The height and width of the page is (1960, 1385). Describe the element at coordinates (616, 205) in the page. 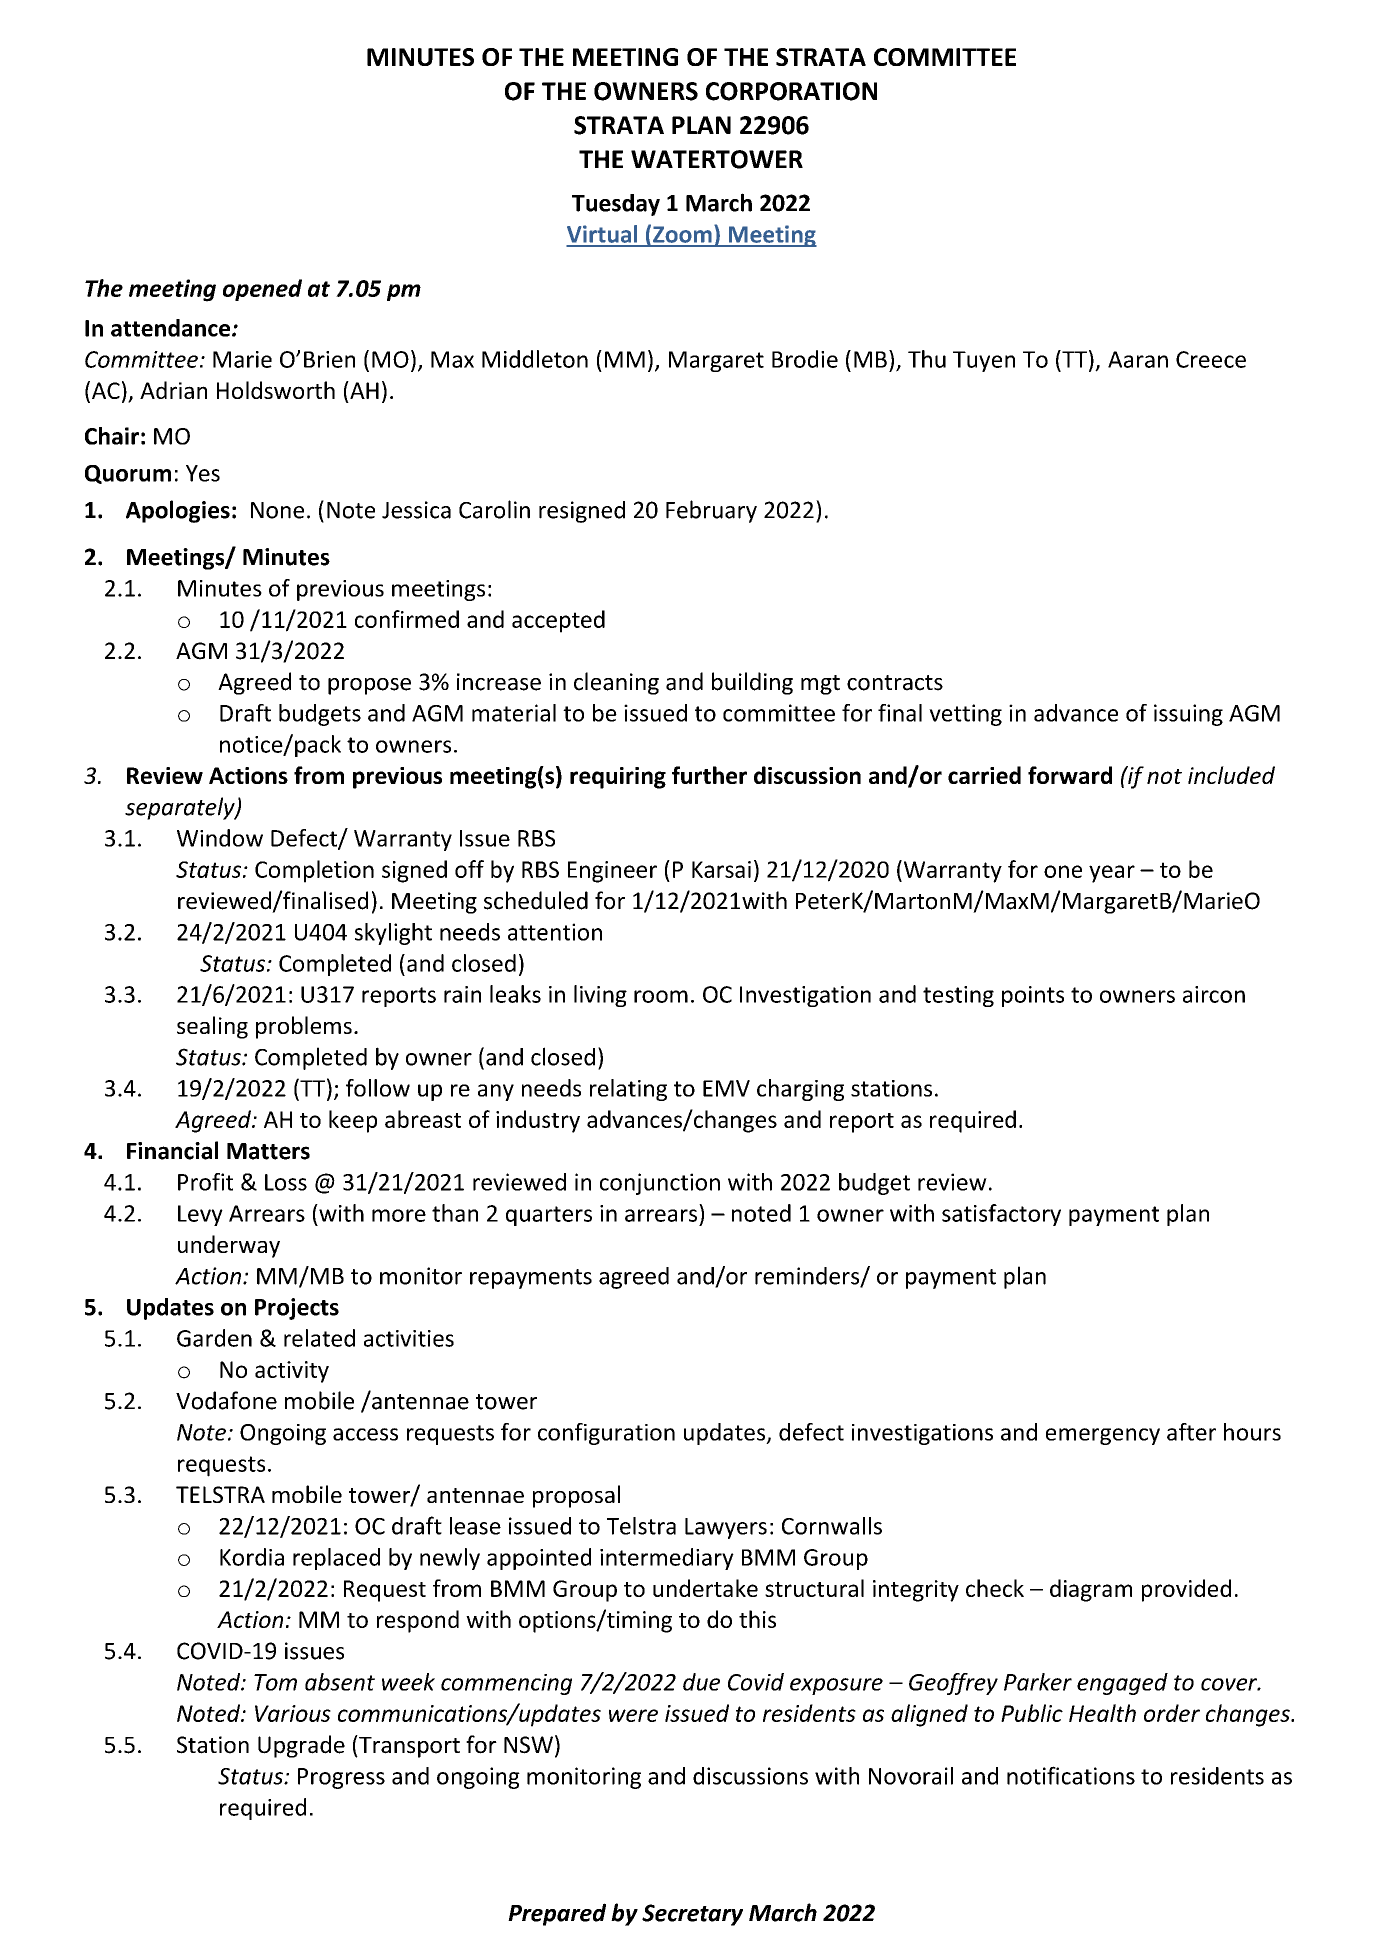

I see `Tuesday` at that location.
